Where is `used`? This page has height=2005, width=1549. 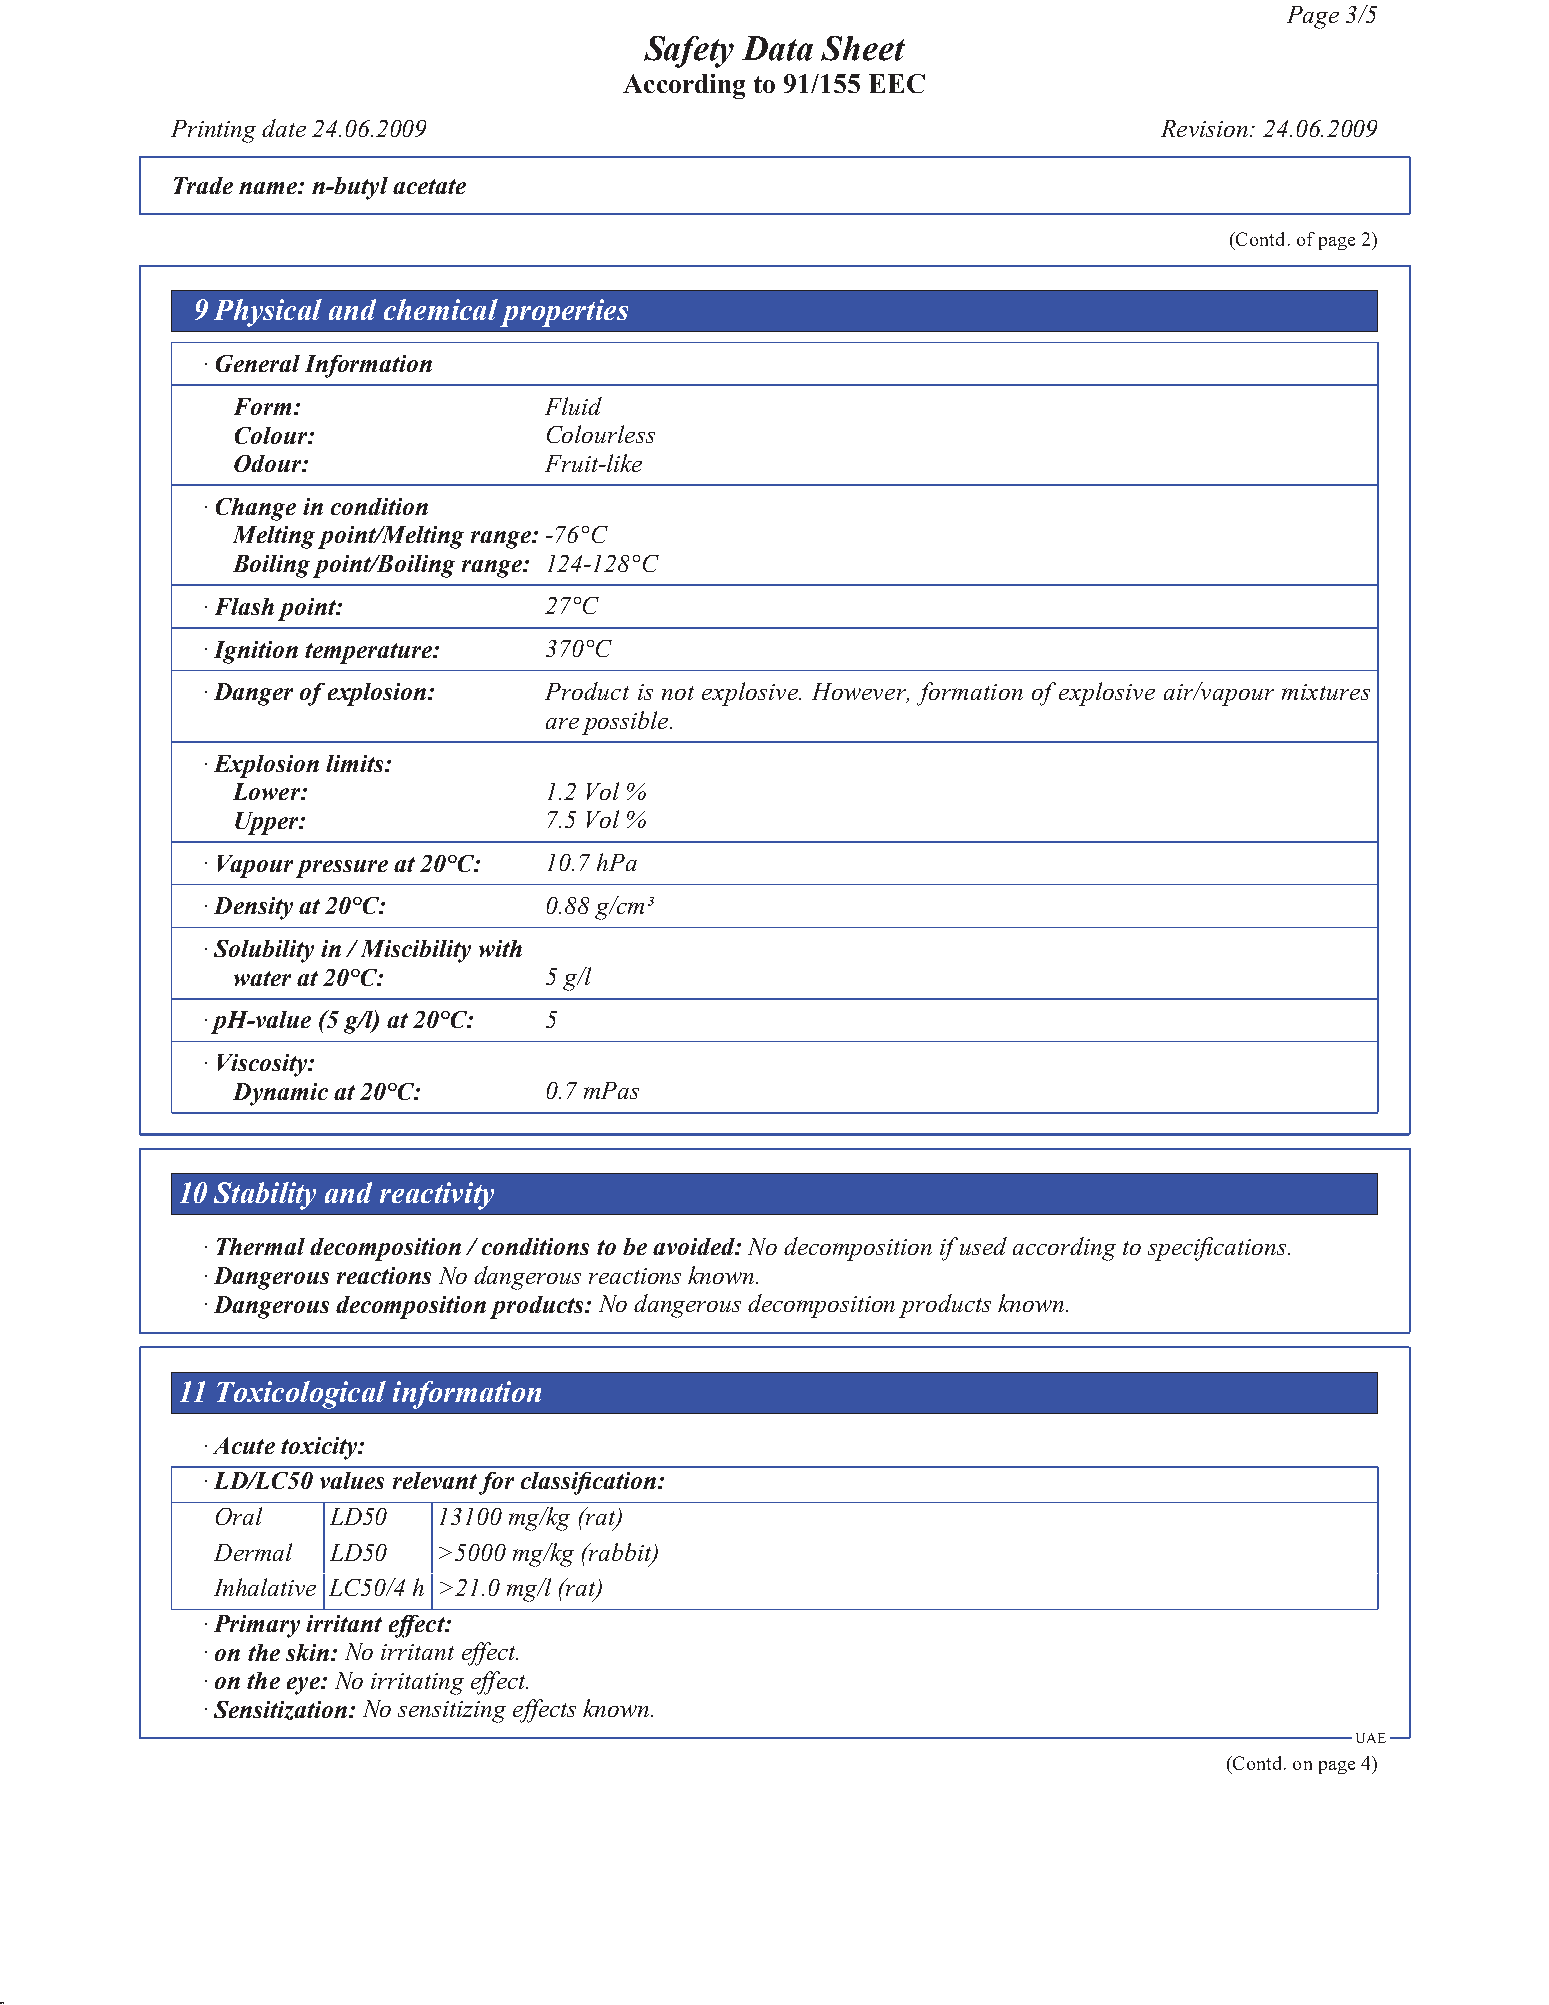 used is located at coordinates (983, 1246).
